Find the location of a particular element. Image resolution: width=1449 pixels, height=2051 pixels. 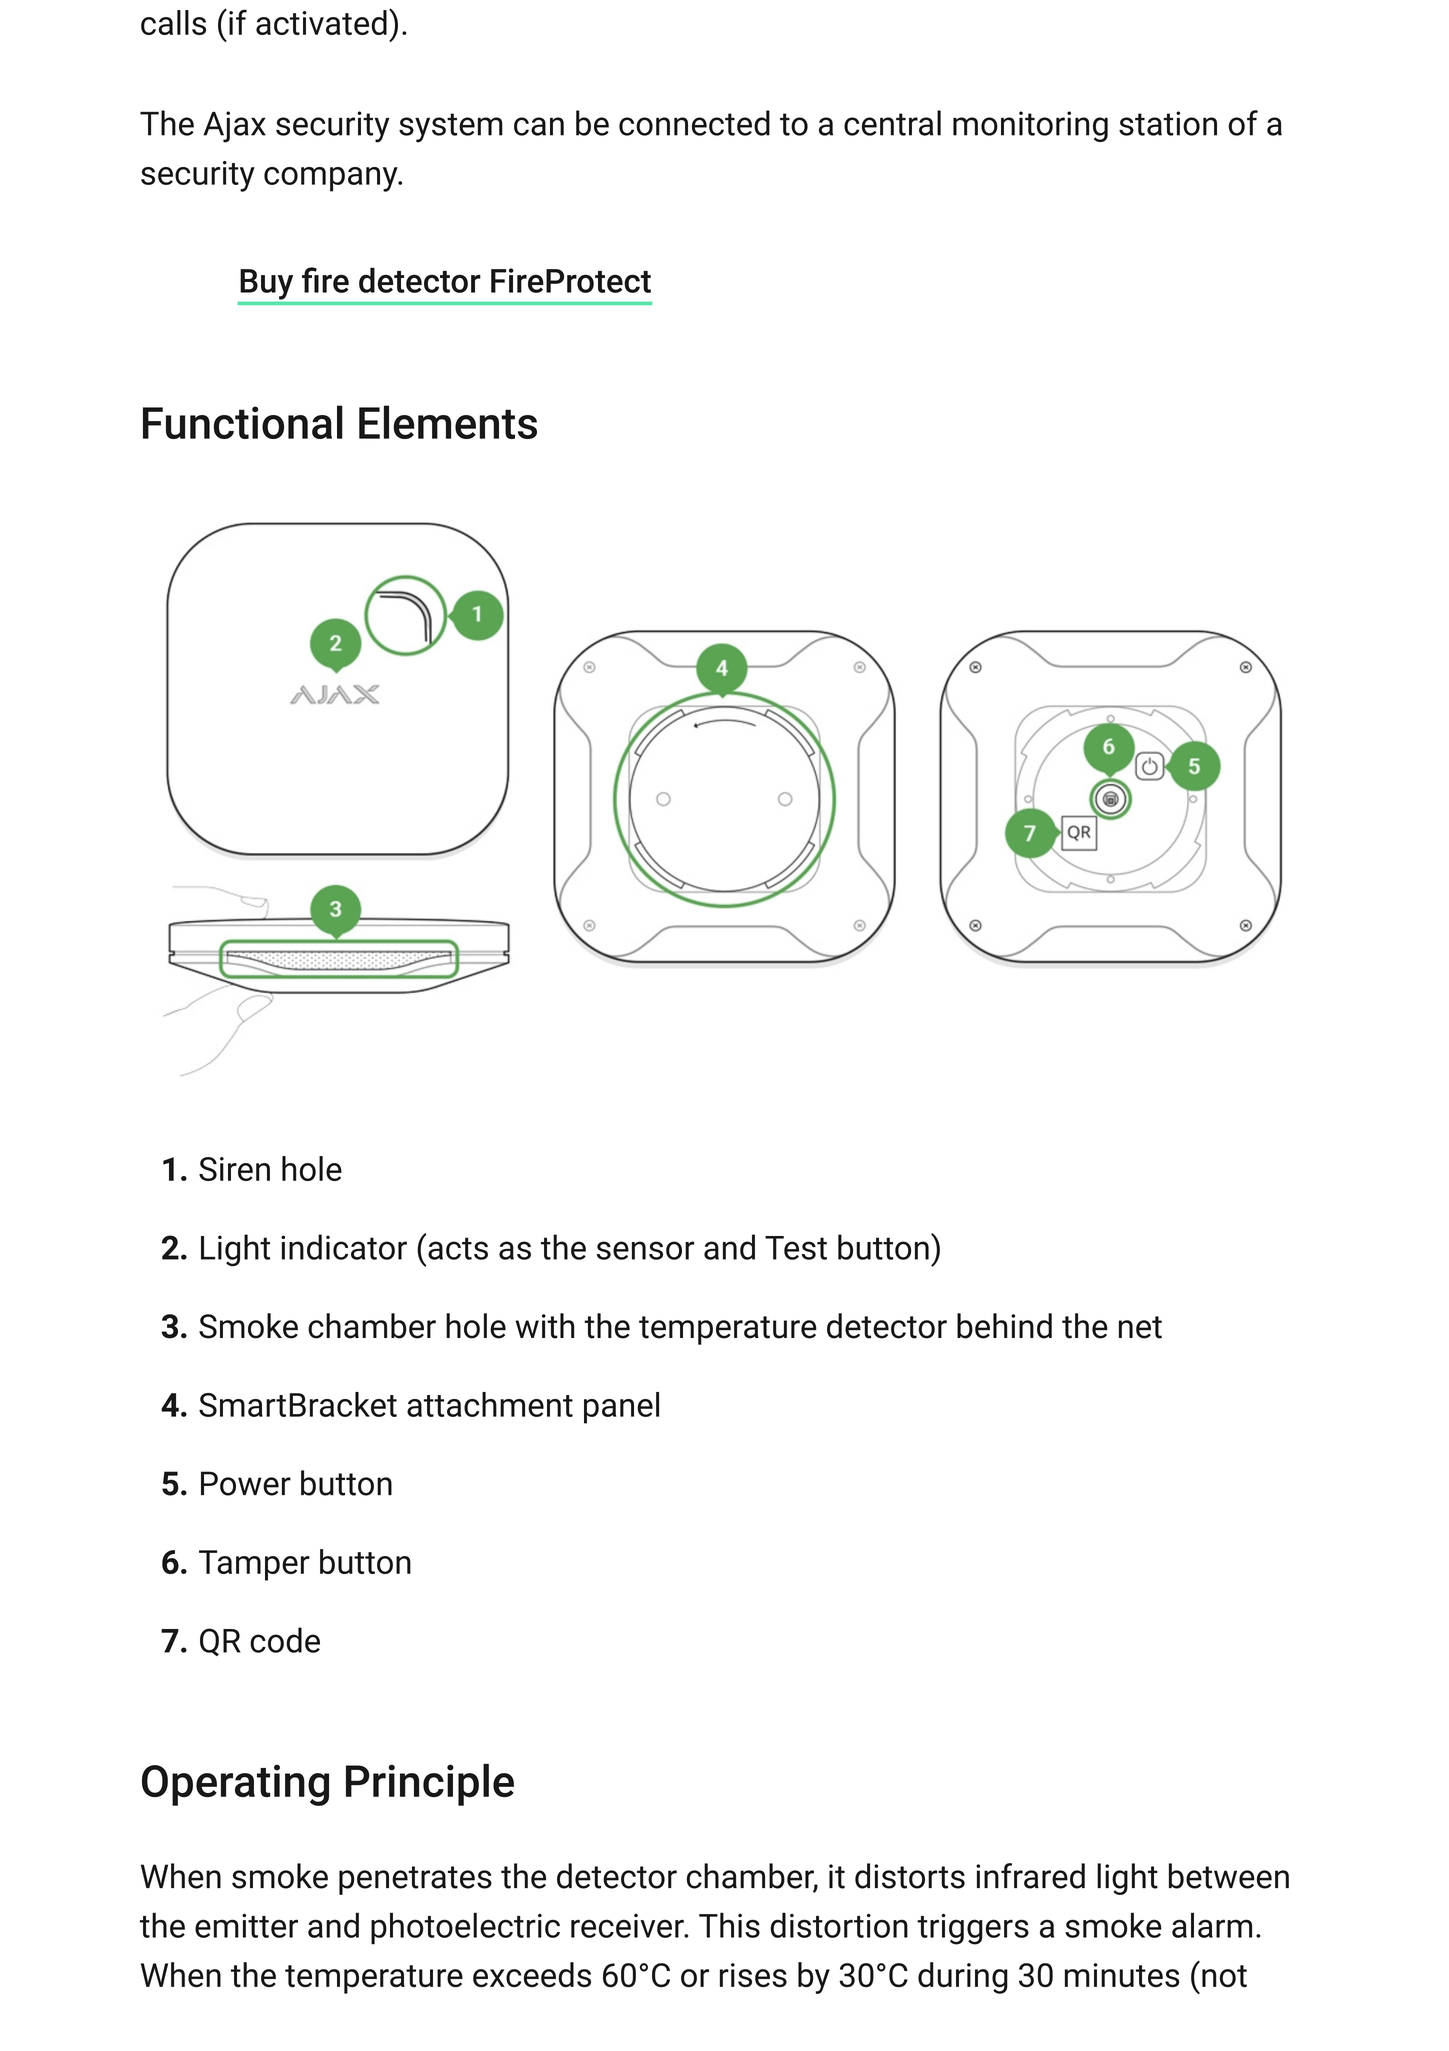

Elements is located at coordinates (448, 422).
